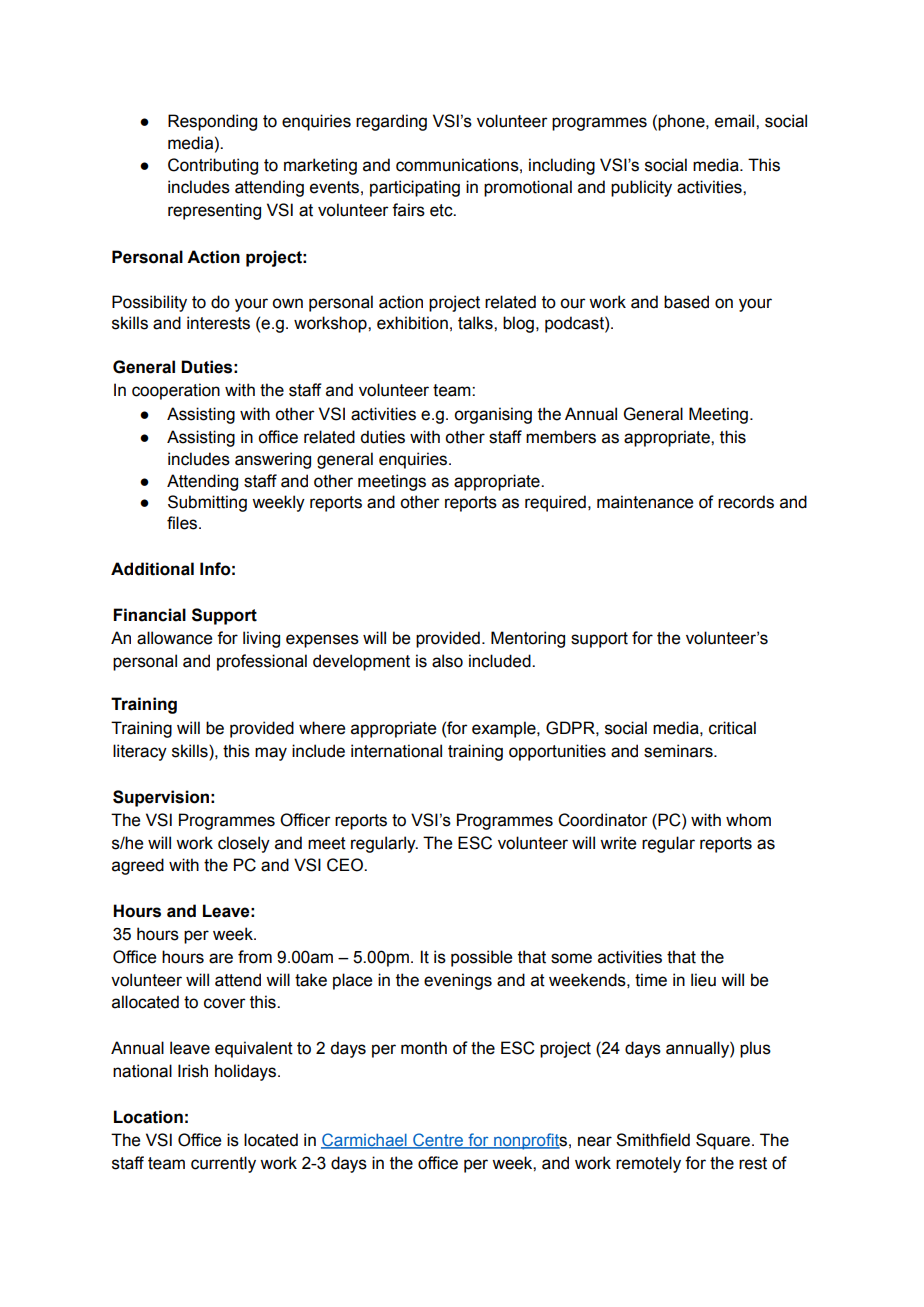 This document has height=1307, width=924. I want to click on currently, so click(223, 1164).
